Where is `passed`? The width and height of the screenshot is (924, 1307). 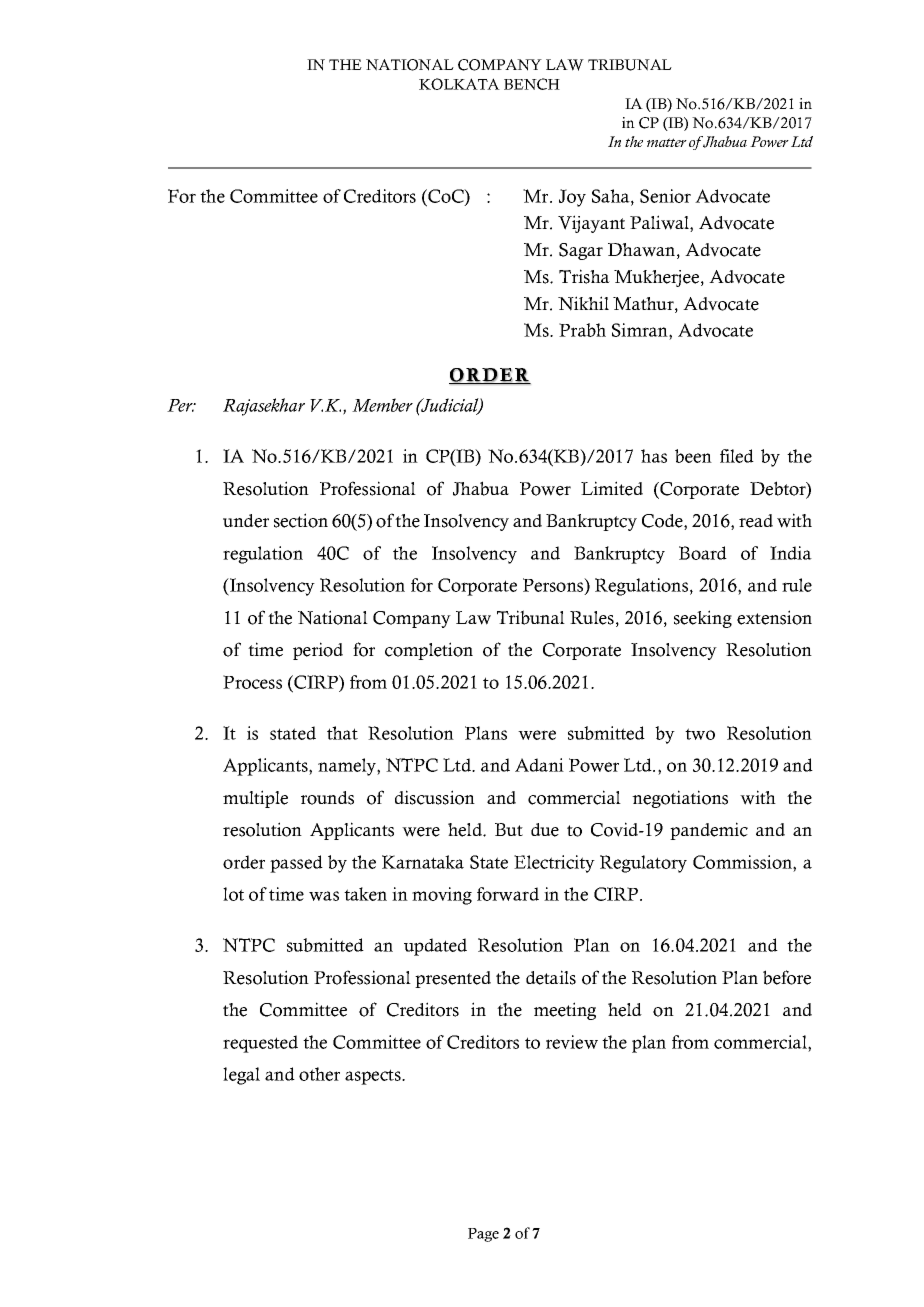
passed is located at coordinates (296, 864).
